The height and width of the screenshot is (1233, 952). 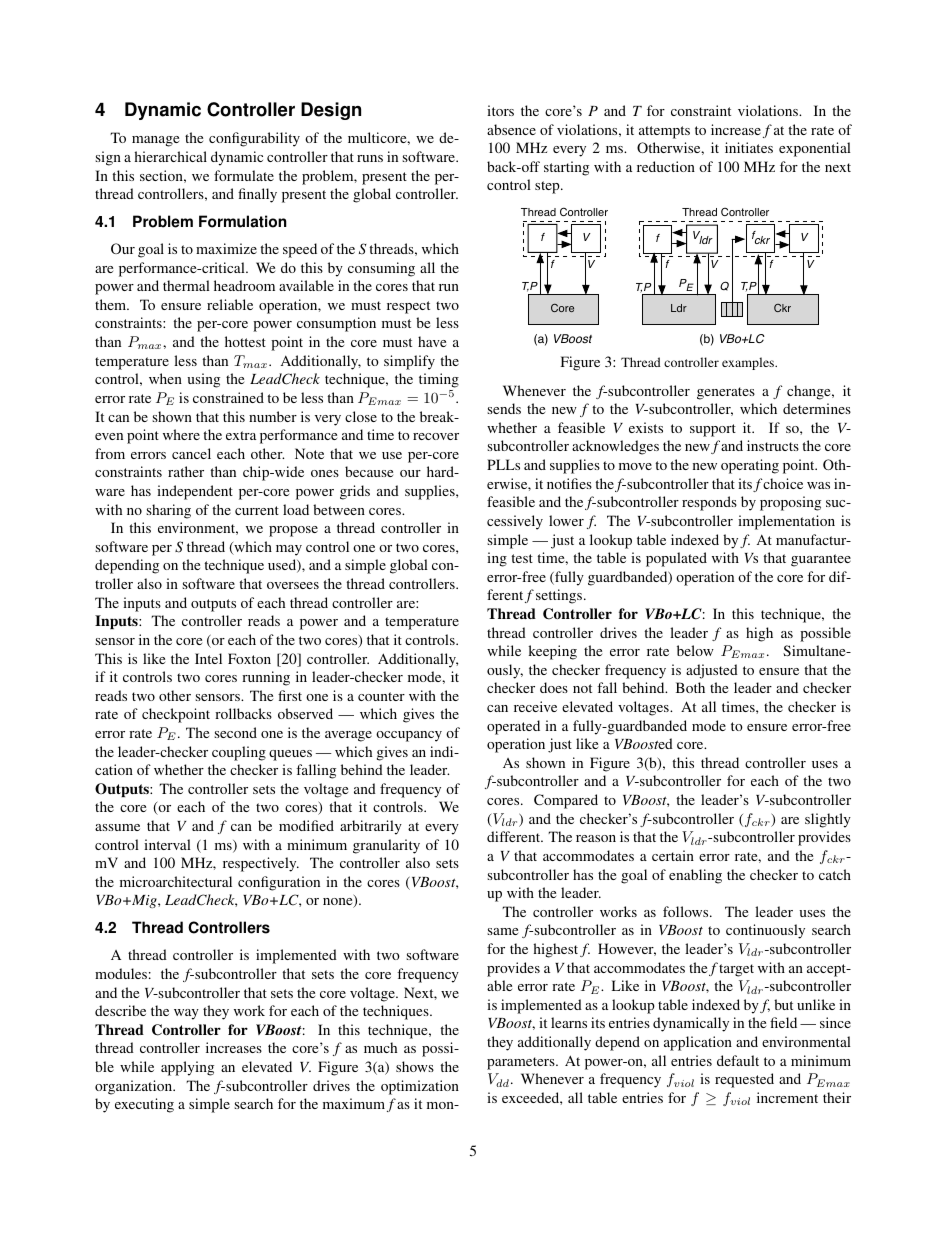 What do you see at coordinates (167, 844) in the screenshot?
I see `interval` at bounding box center [167, 844].
